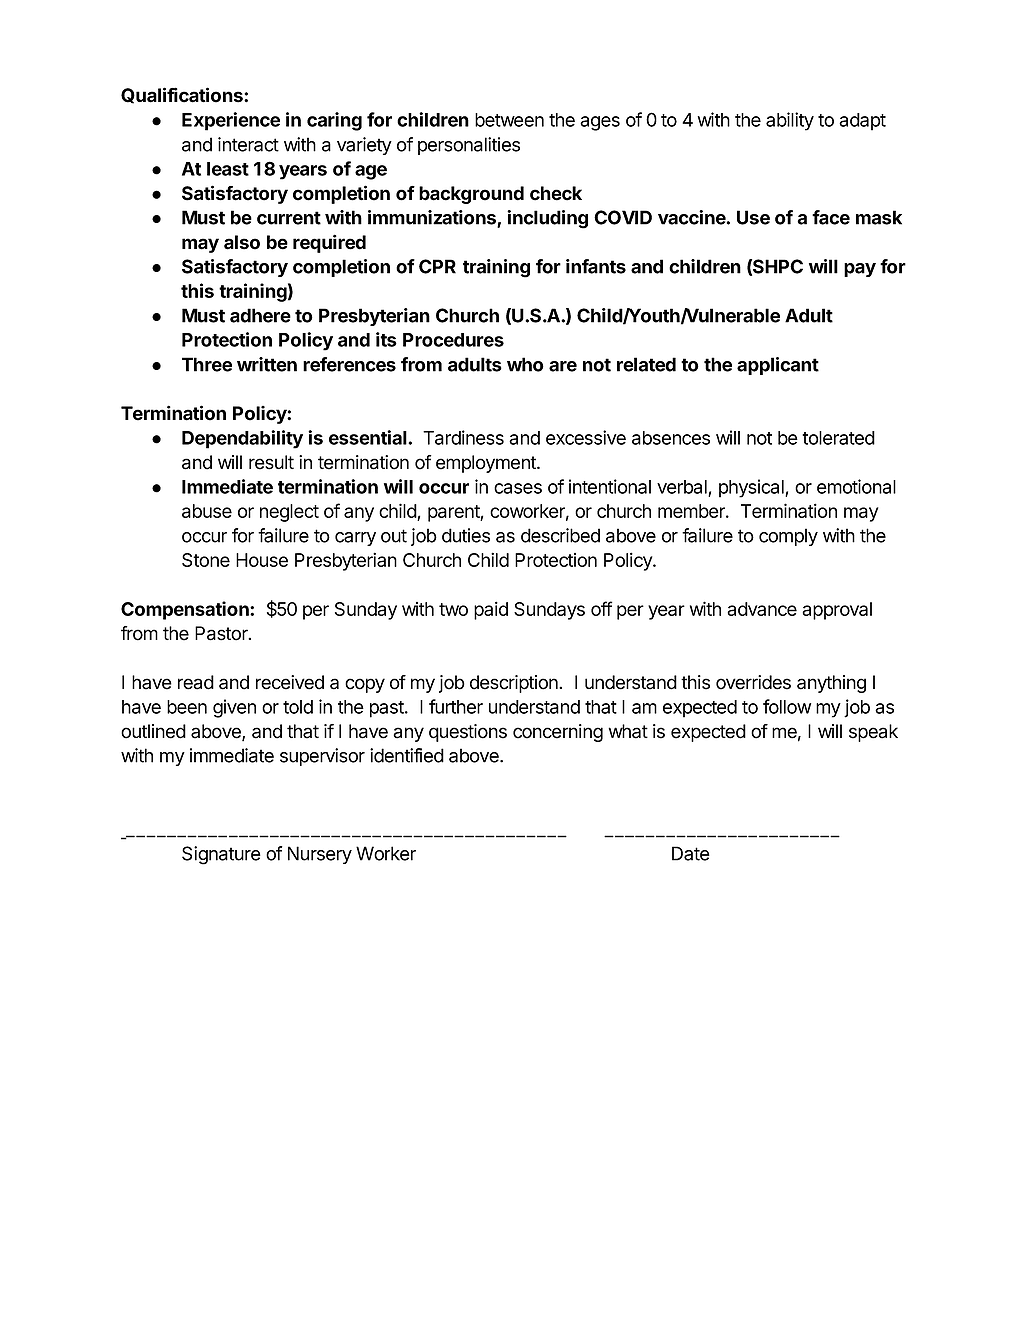 This image has width=1028, height=1331. Describe the element at coordinates (691, 853) in the image. I see `Date` at that location.
